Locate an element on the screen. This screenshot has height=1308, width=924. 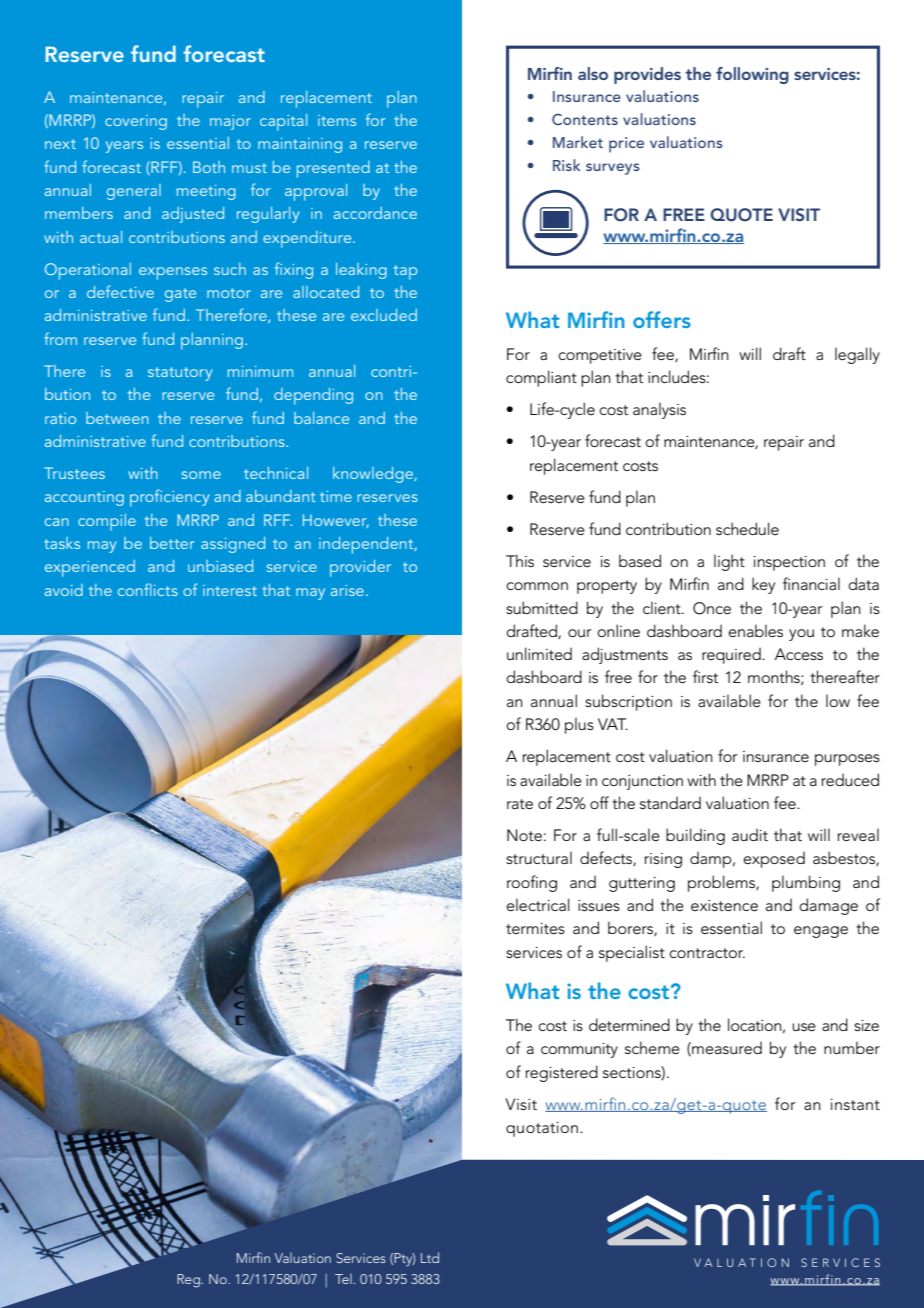
covering is located at coordinates (136, 122).
